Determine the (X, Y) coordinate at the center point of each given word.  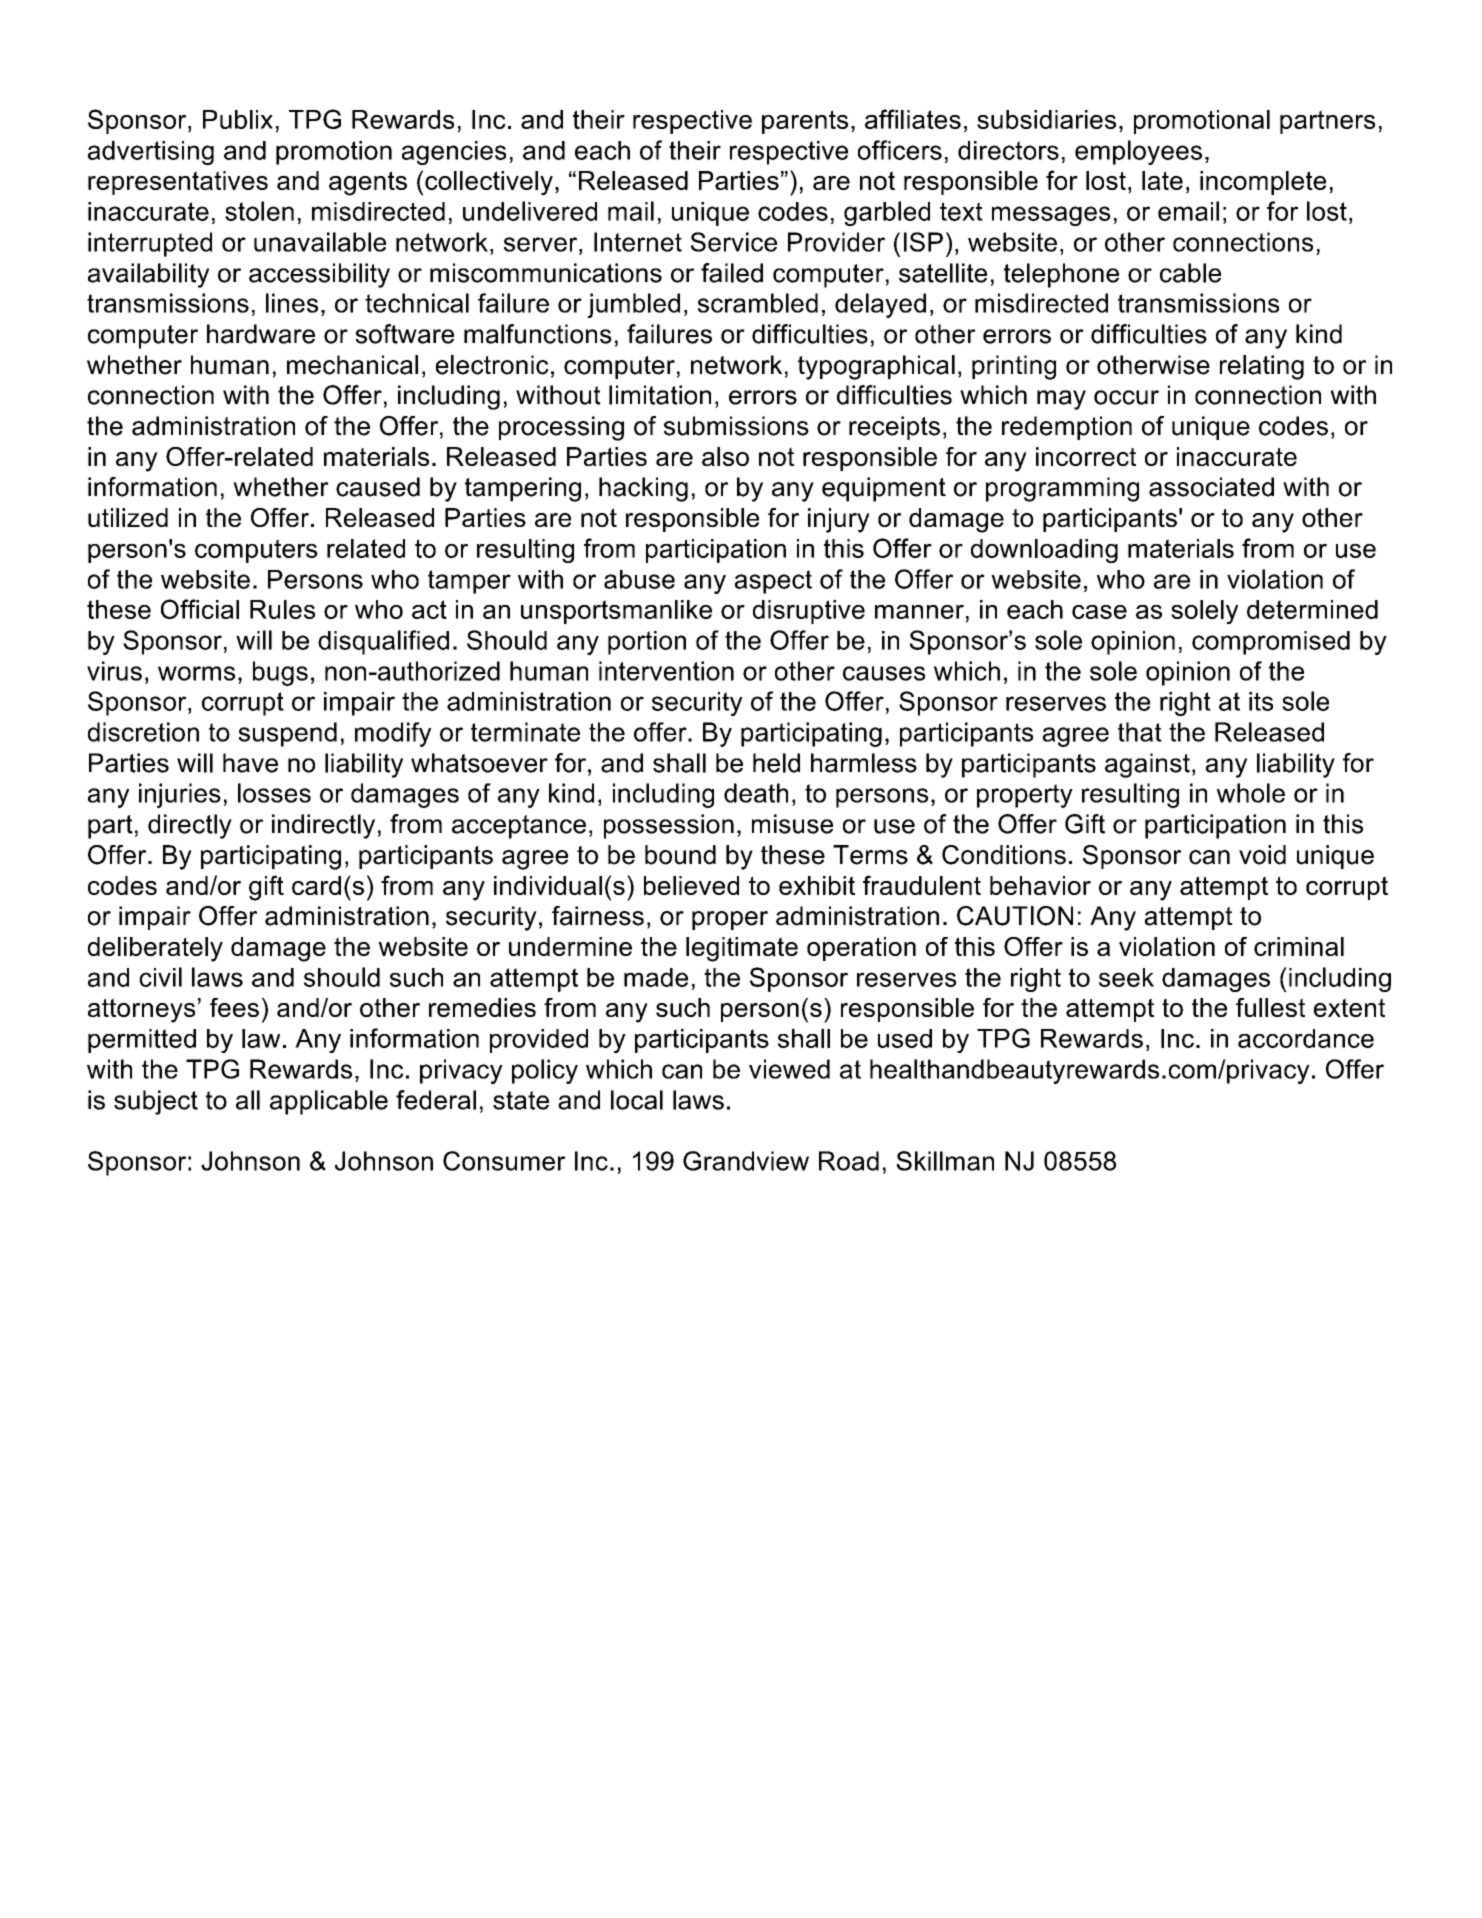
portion (647, 643)
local (637, 1100)
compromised (1271, 643)
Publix (238, 119)
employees (1138, 152)
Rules (282, 609)
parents (805, 122)
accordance (1306, 1038)
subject (156, 1102)
